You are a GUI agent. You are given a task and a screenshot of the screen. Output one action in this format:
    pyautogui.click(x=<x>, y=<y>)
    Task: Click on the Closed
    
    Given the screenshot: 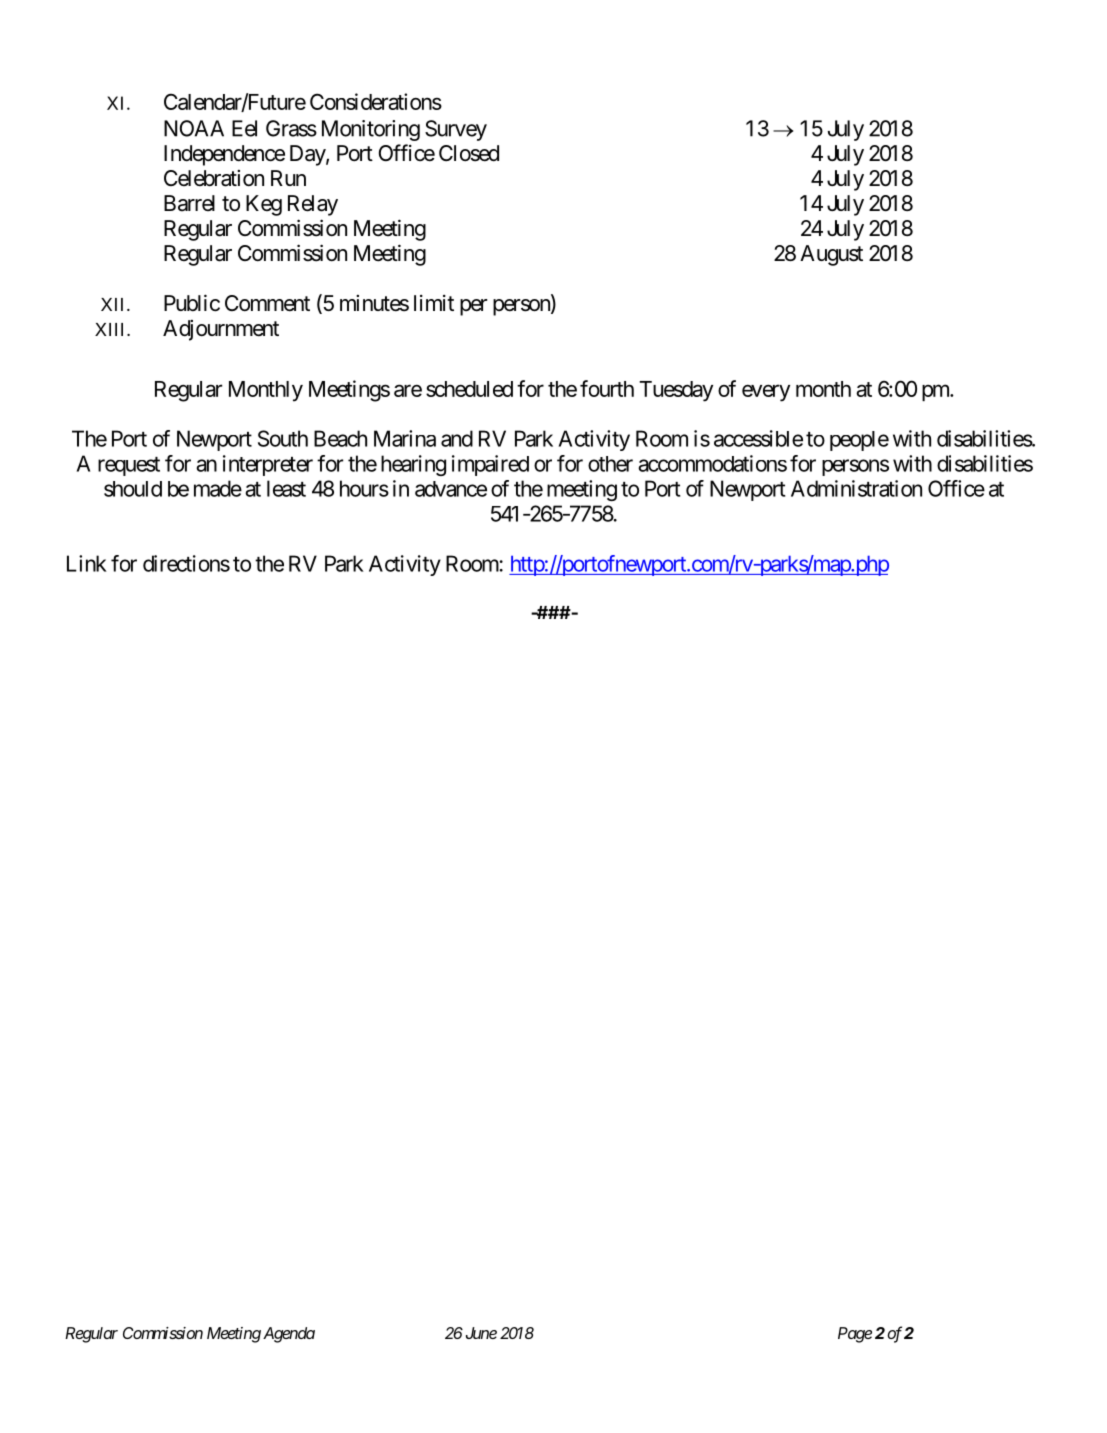 What is the action you would take?
    pyautogui.click(x=469, y=153)
